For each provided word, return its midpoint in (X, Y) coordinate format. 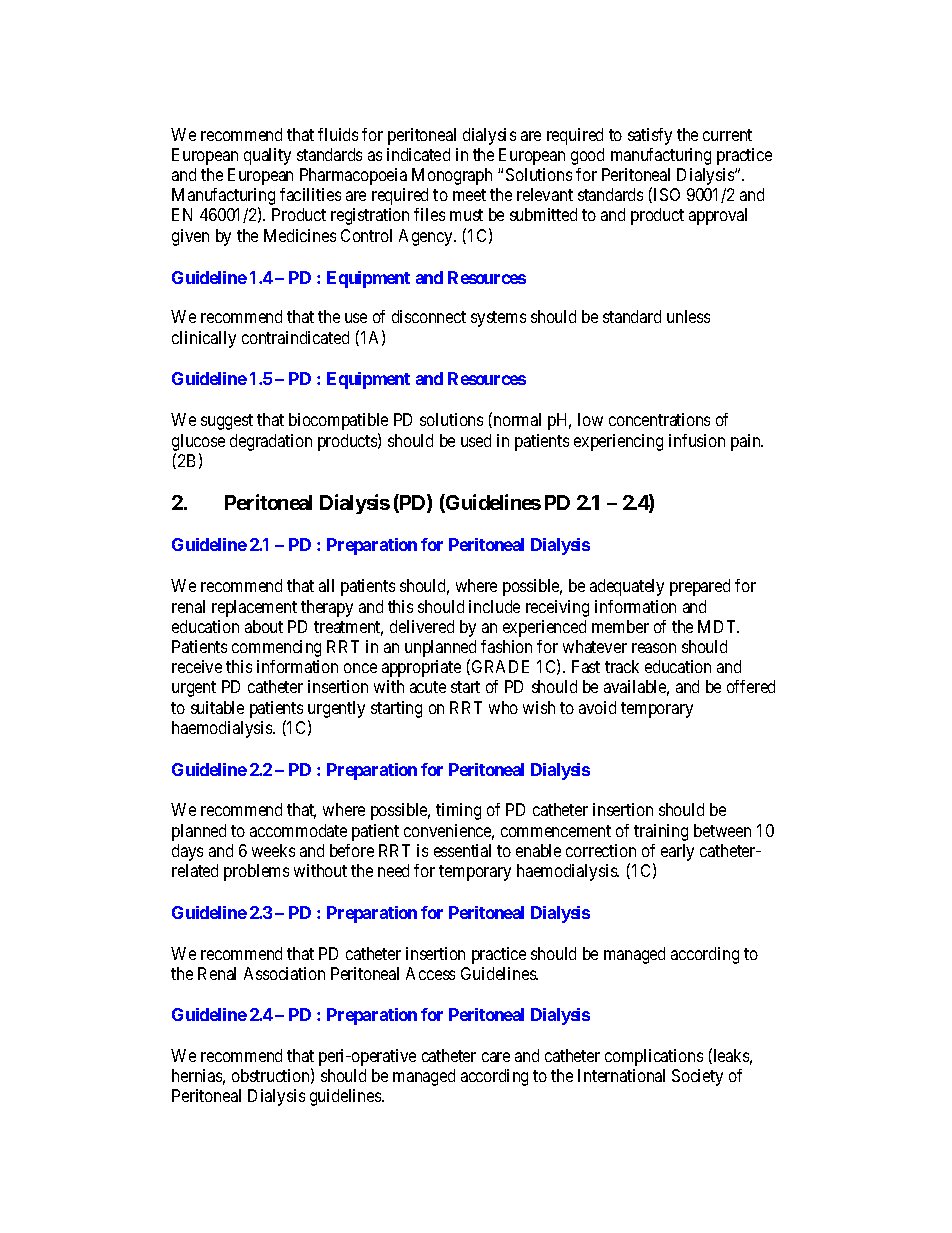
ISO (667, 194)
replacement (254, 608)
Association (284, 973)
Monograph (452, 176)
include (494, 606)
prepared (700, 587)
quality (267, 156)
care (496, 1057)
